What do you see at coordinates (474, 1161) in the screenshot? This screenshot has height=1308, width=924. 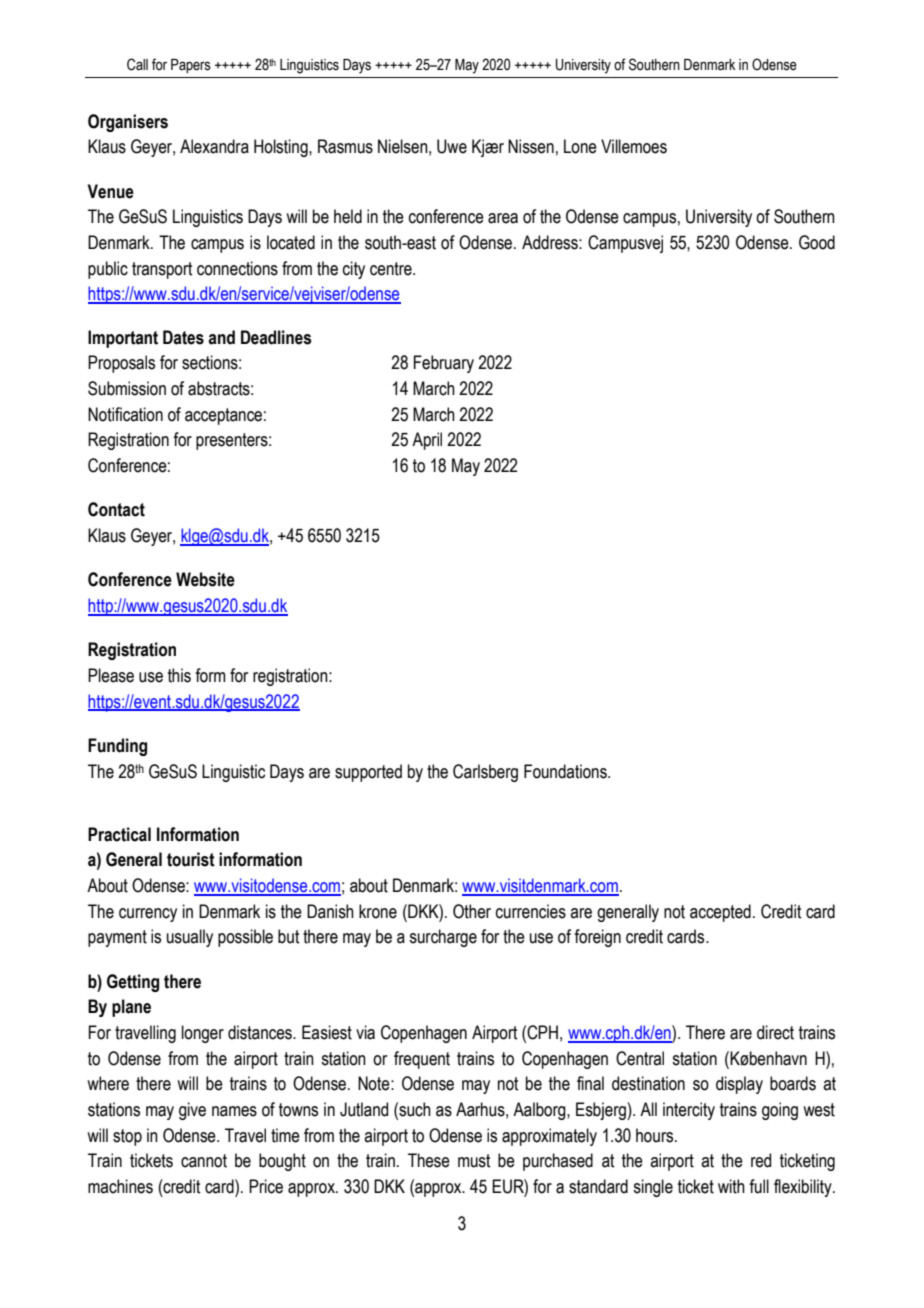 I see `must` at bounding box center [474, 1161].
